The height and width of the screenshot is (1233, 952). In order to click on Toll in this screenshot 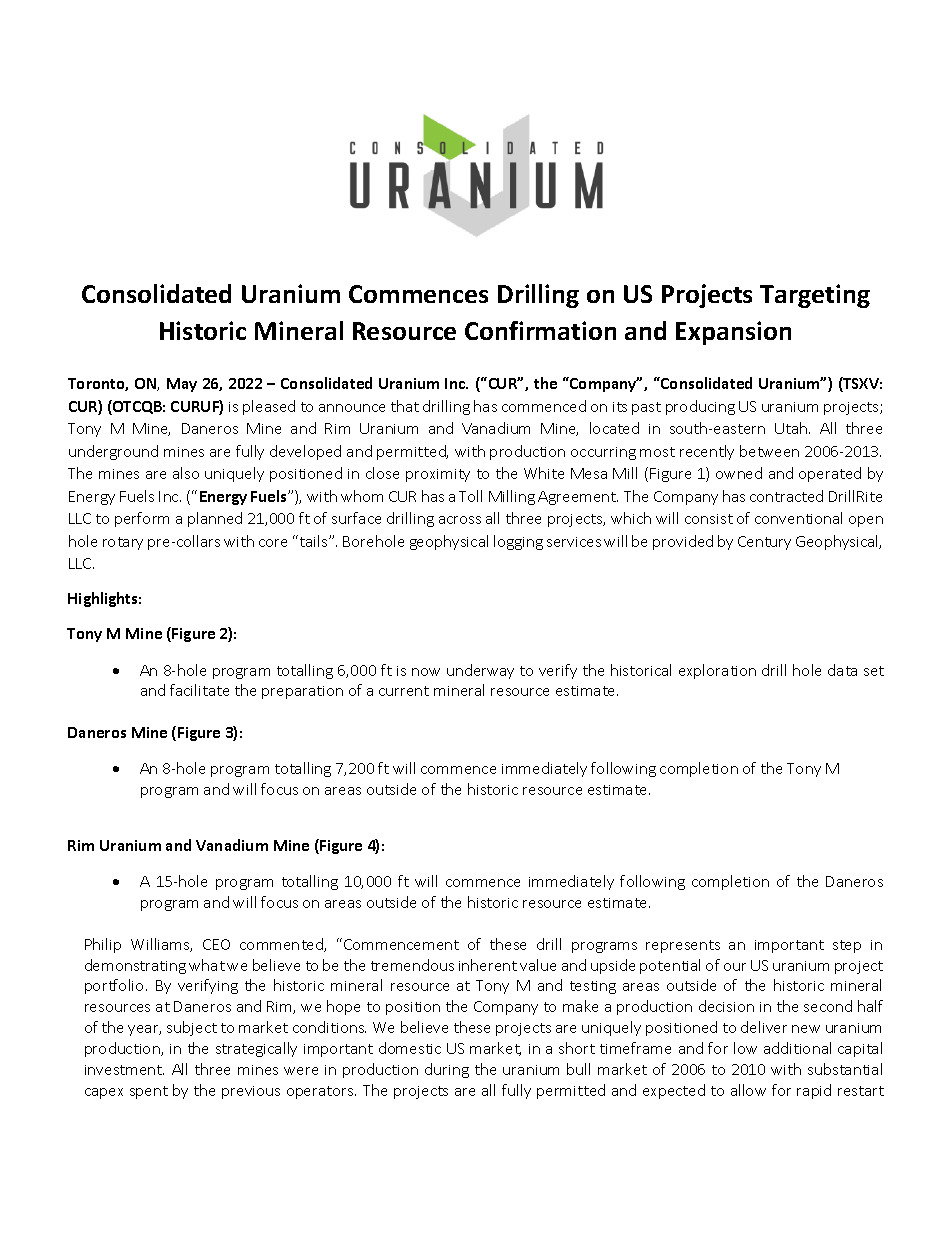, I will do `click(470, 496)`.
